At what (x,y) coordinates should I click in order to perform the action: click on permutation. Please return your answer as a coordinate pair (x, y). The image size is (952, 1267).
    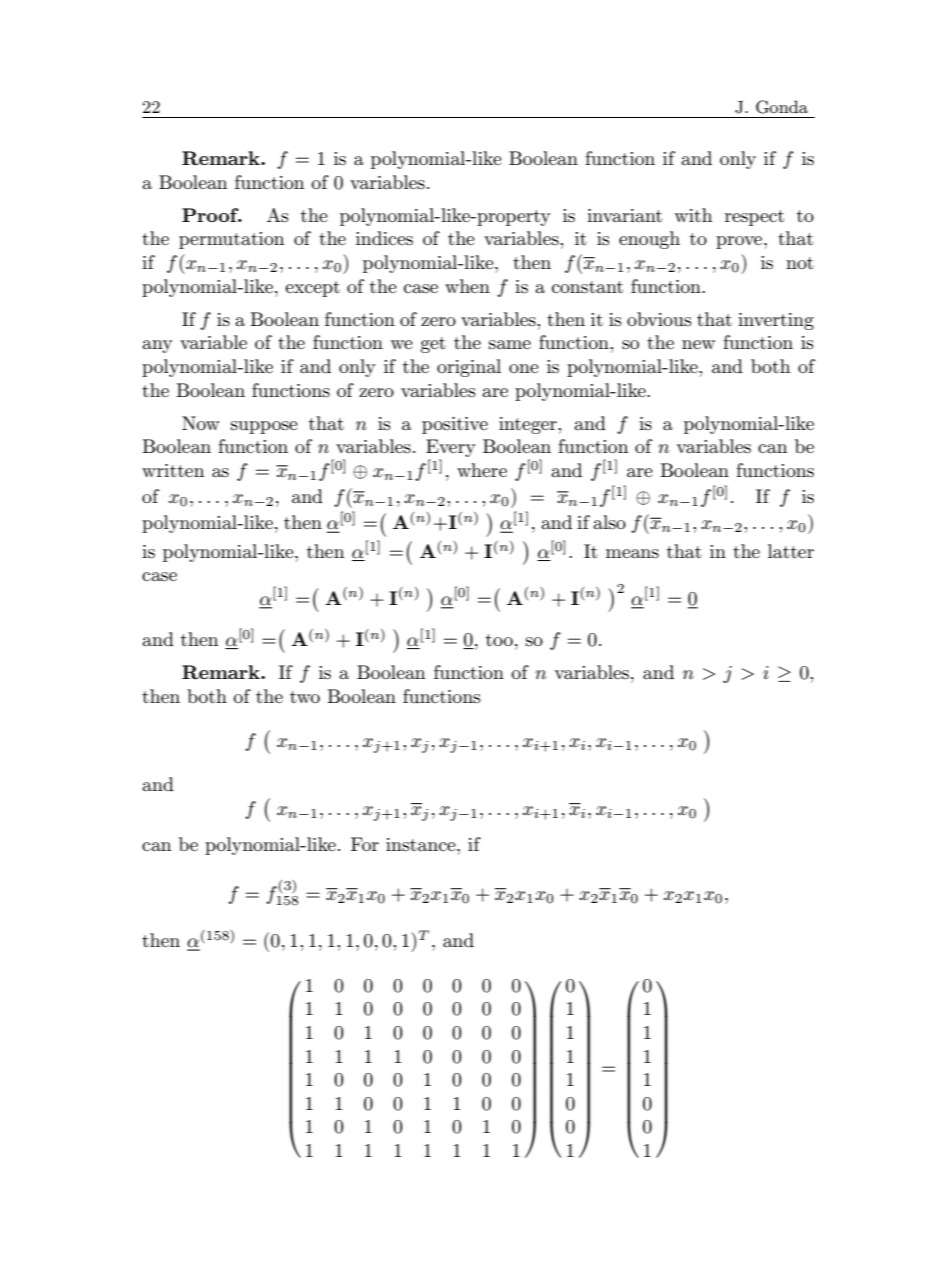
    Looking at the image, I should click on (231, 240).
